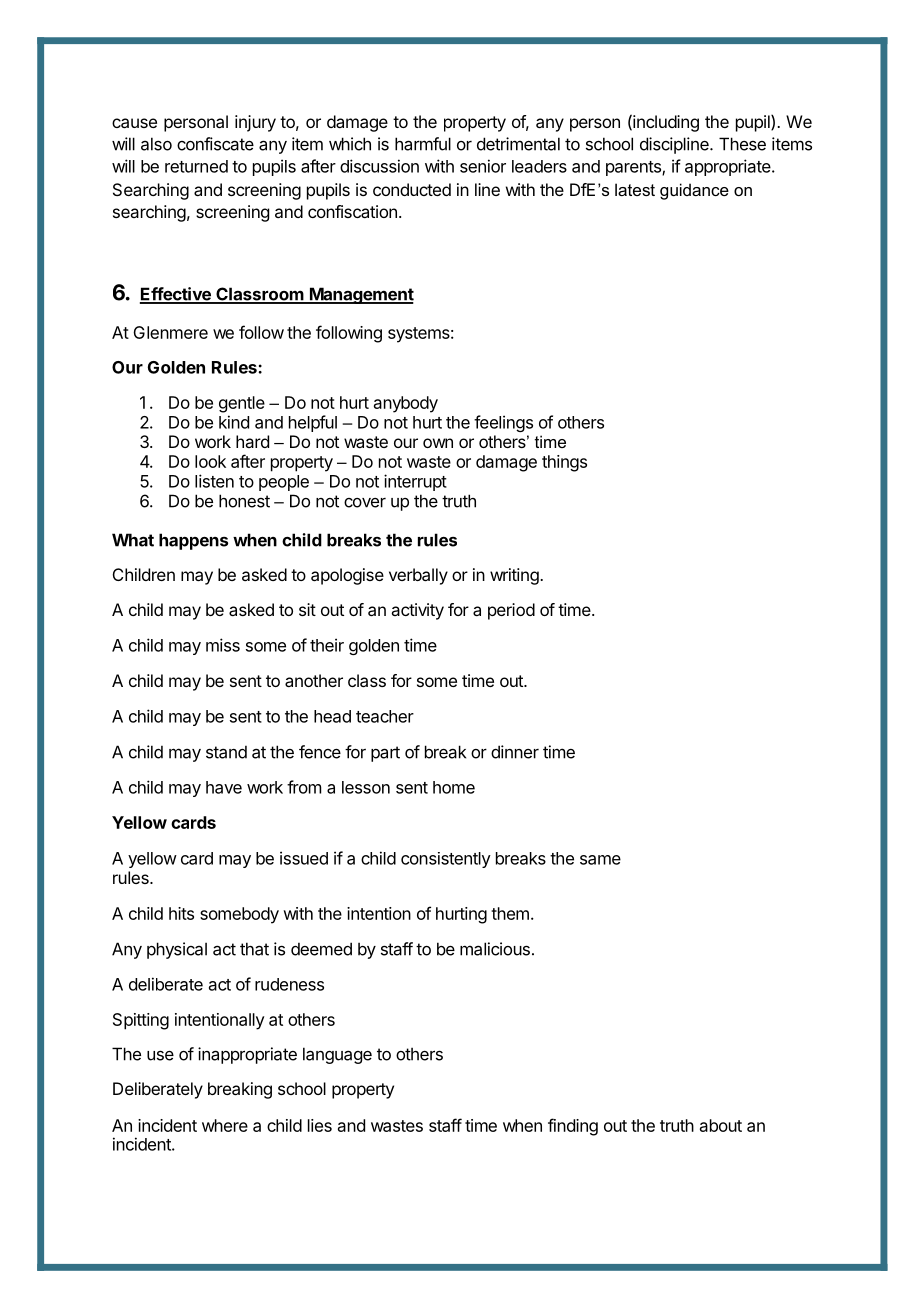  I want to click on language, so click(337, 1055).
